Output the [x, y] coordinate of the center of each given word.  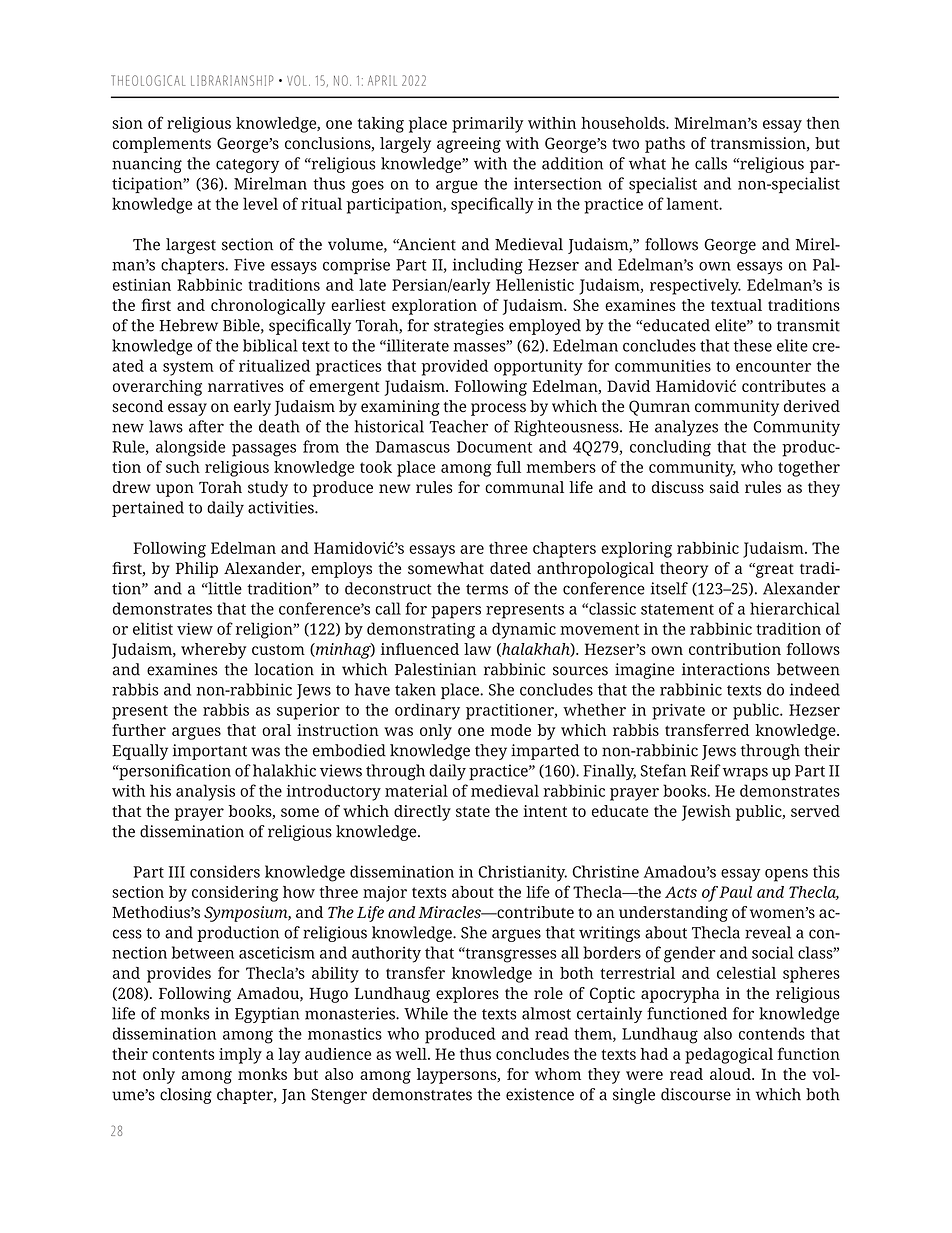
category [247, 166]
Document [494, 447]
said [724, 487]
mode [511, 730]
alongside [190, 448]
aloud [731, 1074]
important [210, 752]
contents [183, 1054]
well [412, 1054]
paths [665, 145]
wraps [745, 774]
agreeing [469, 145]
